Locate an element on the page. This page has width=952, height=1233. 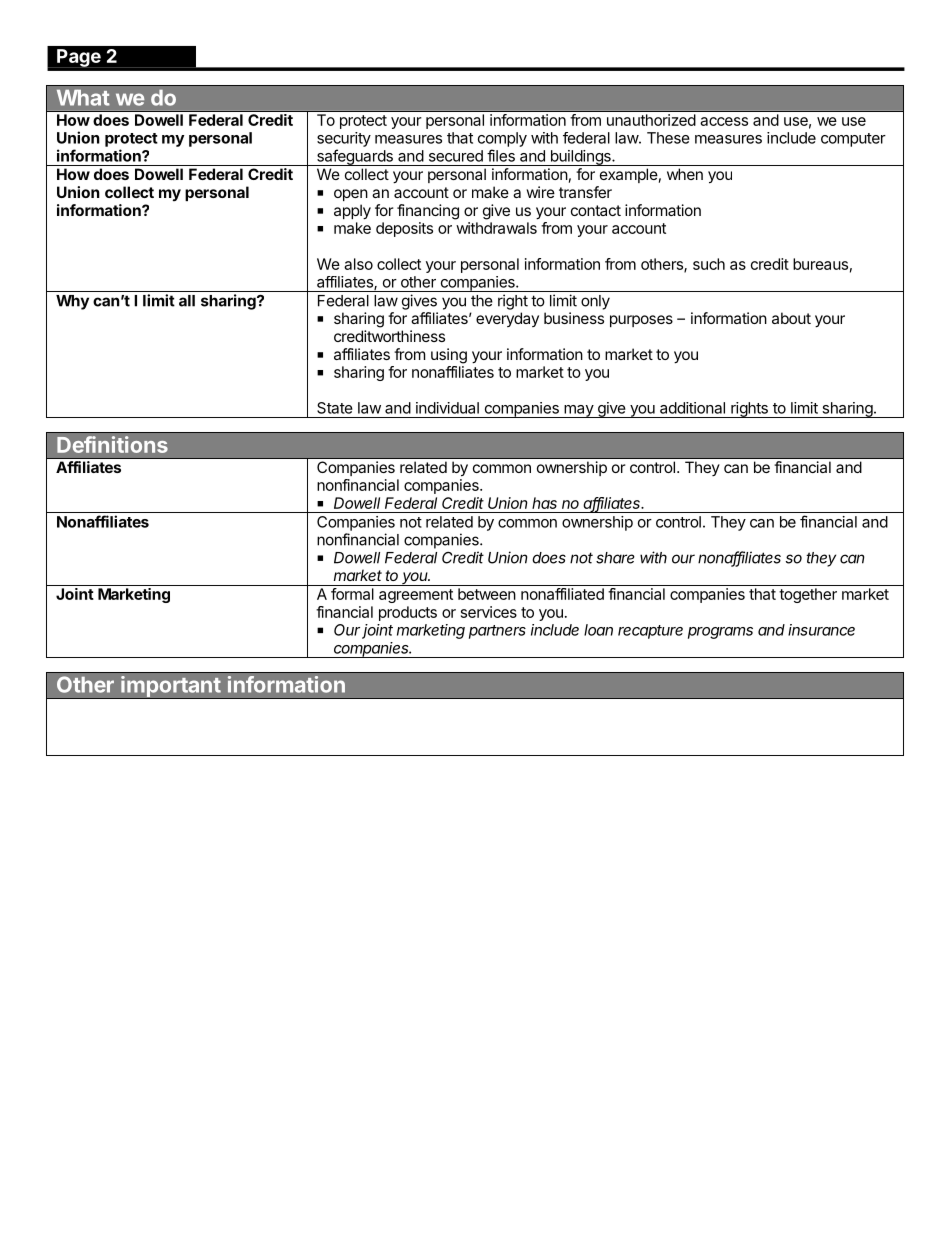
everyday is located at coordinates (507, 319).
